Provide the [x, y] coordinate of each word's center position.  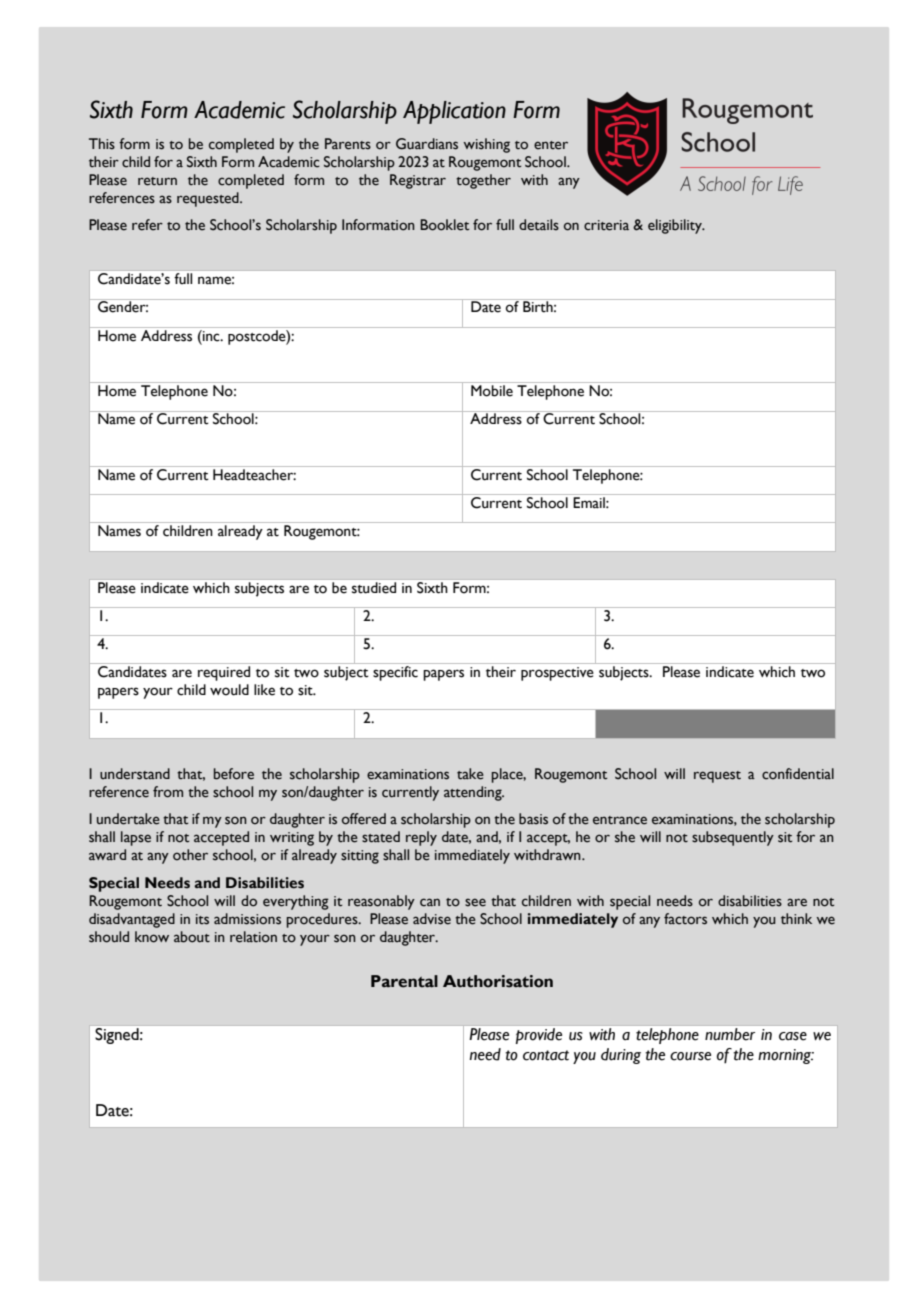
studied [374, 587]
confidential [798, 774]
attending [474, 793]
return [157, 181]
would [229, 690]
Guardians [427, 144]
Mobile [492, 391]
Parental [404, 981]
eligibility [676, 226]
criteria [606, 225]
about [192, 937]
